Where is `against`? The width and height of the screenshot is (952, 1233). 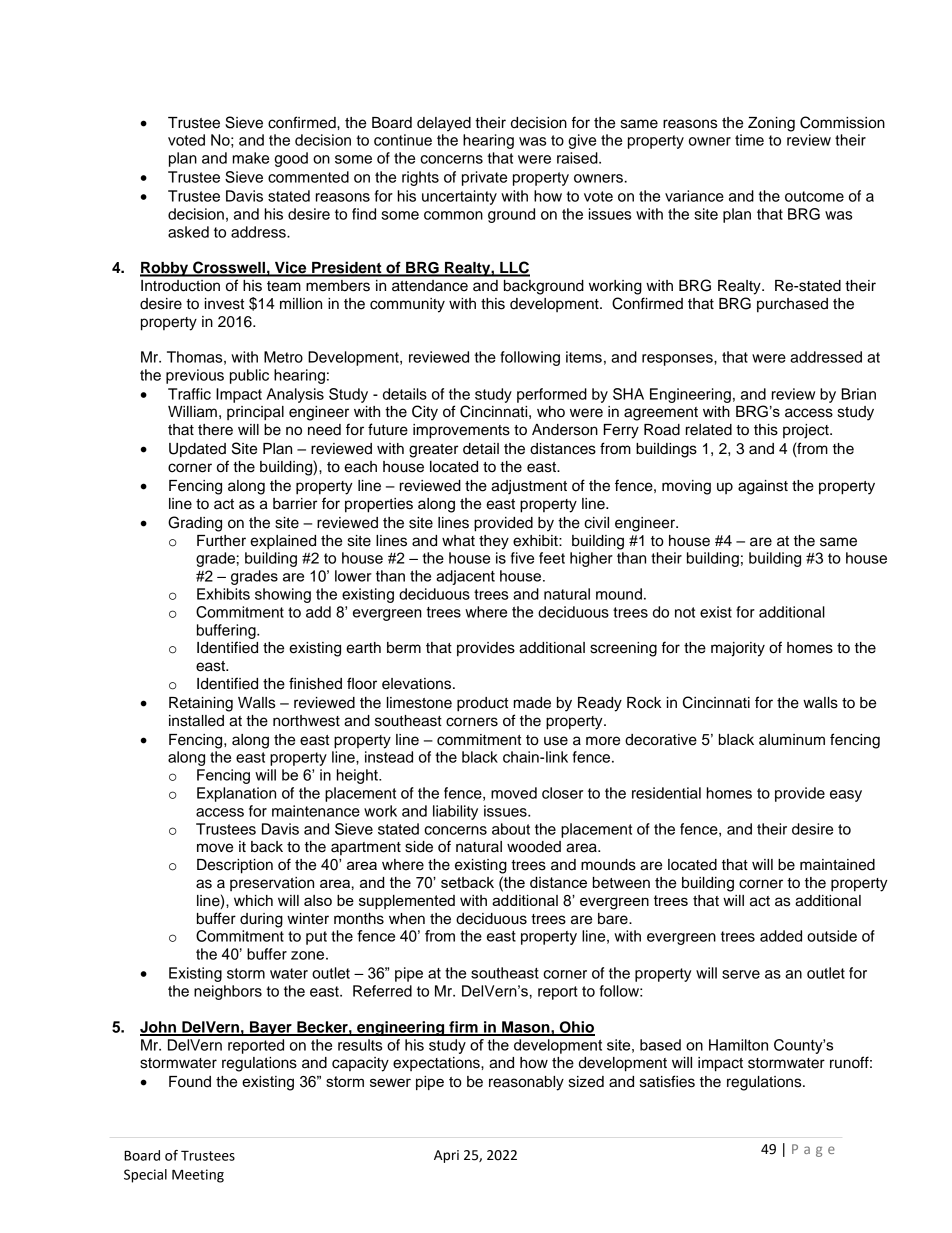 against is located at coordinates (763, 487).
